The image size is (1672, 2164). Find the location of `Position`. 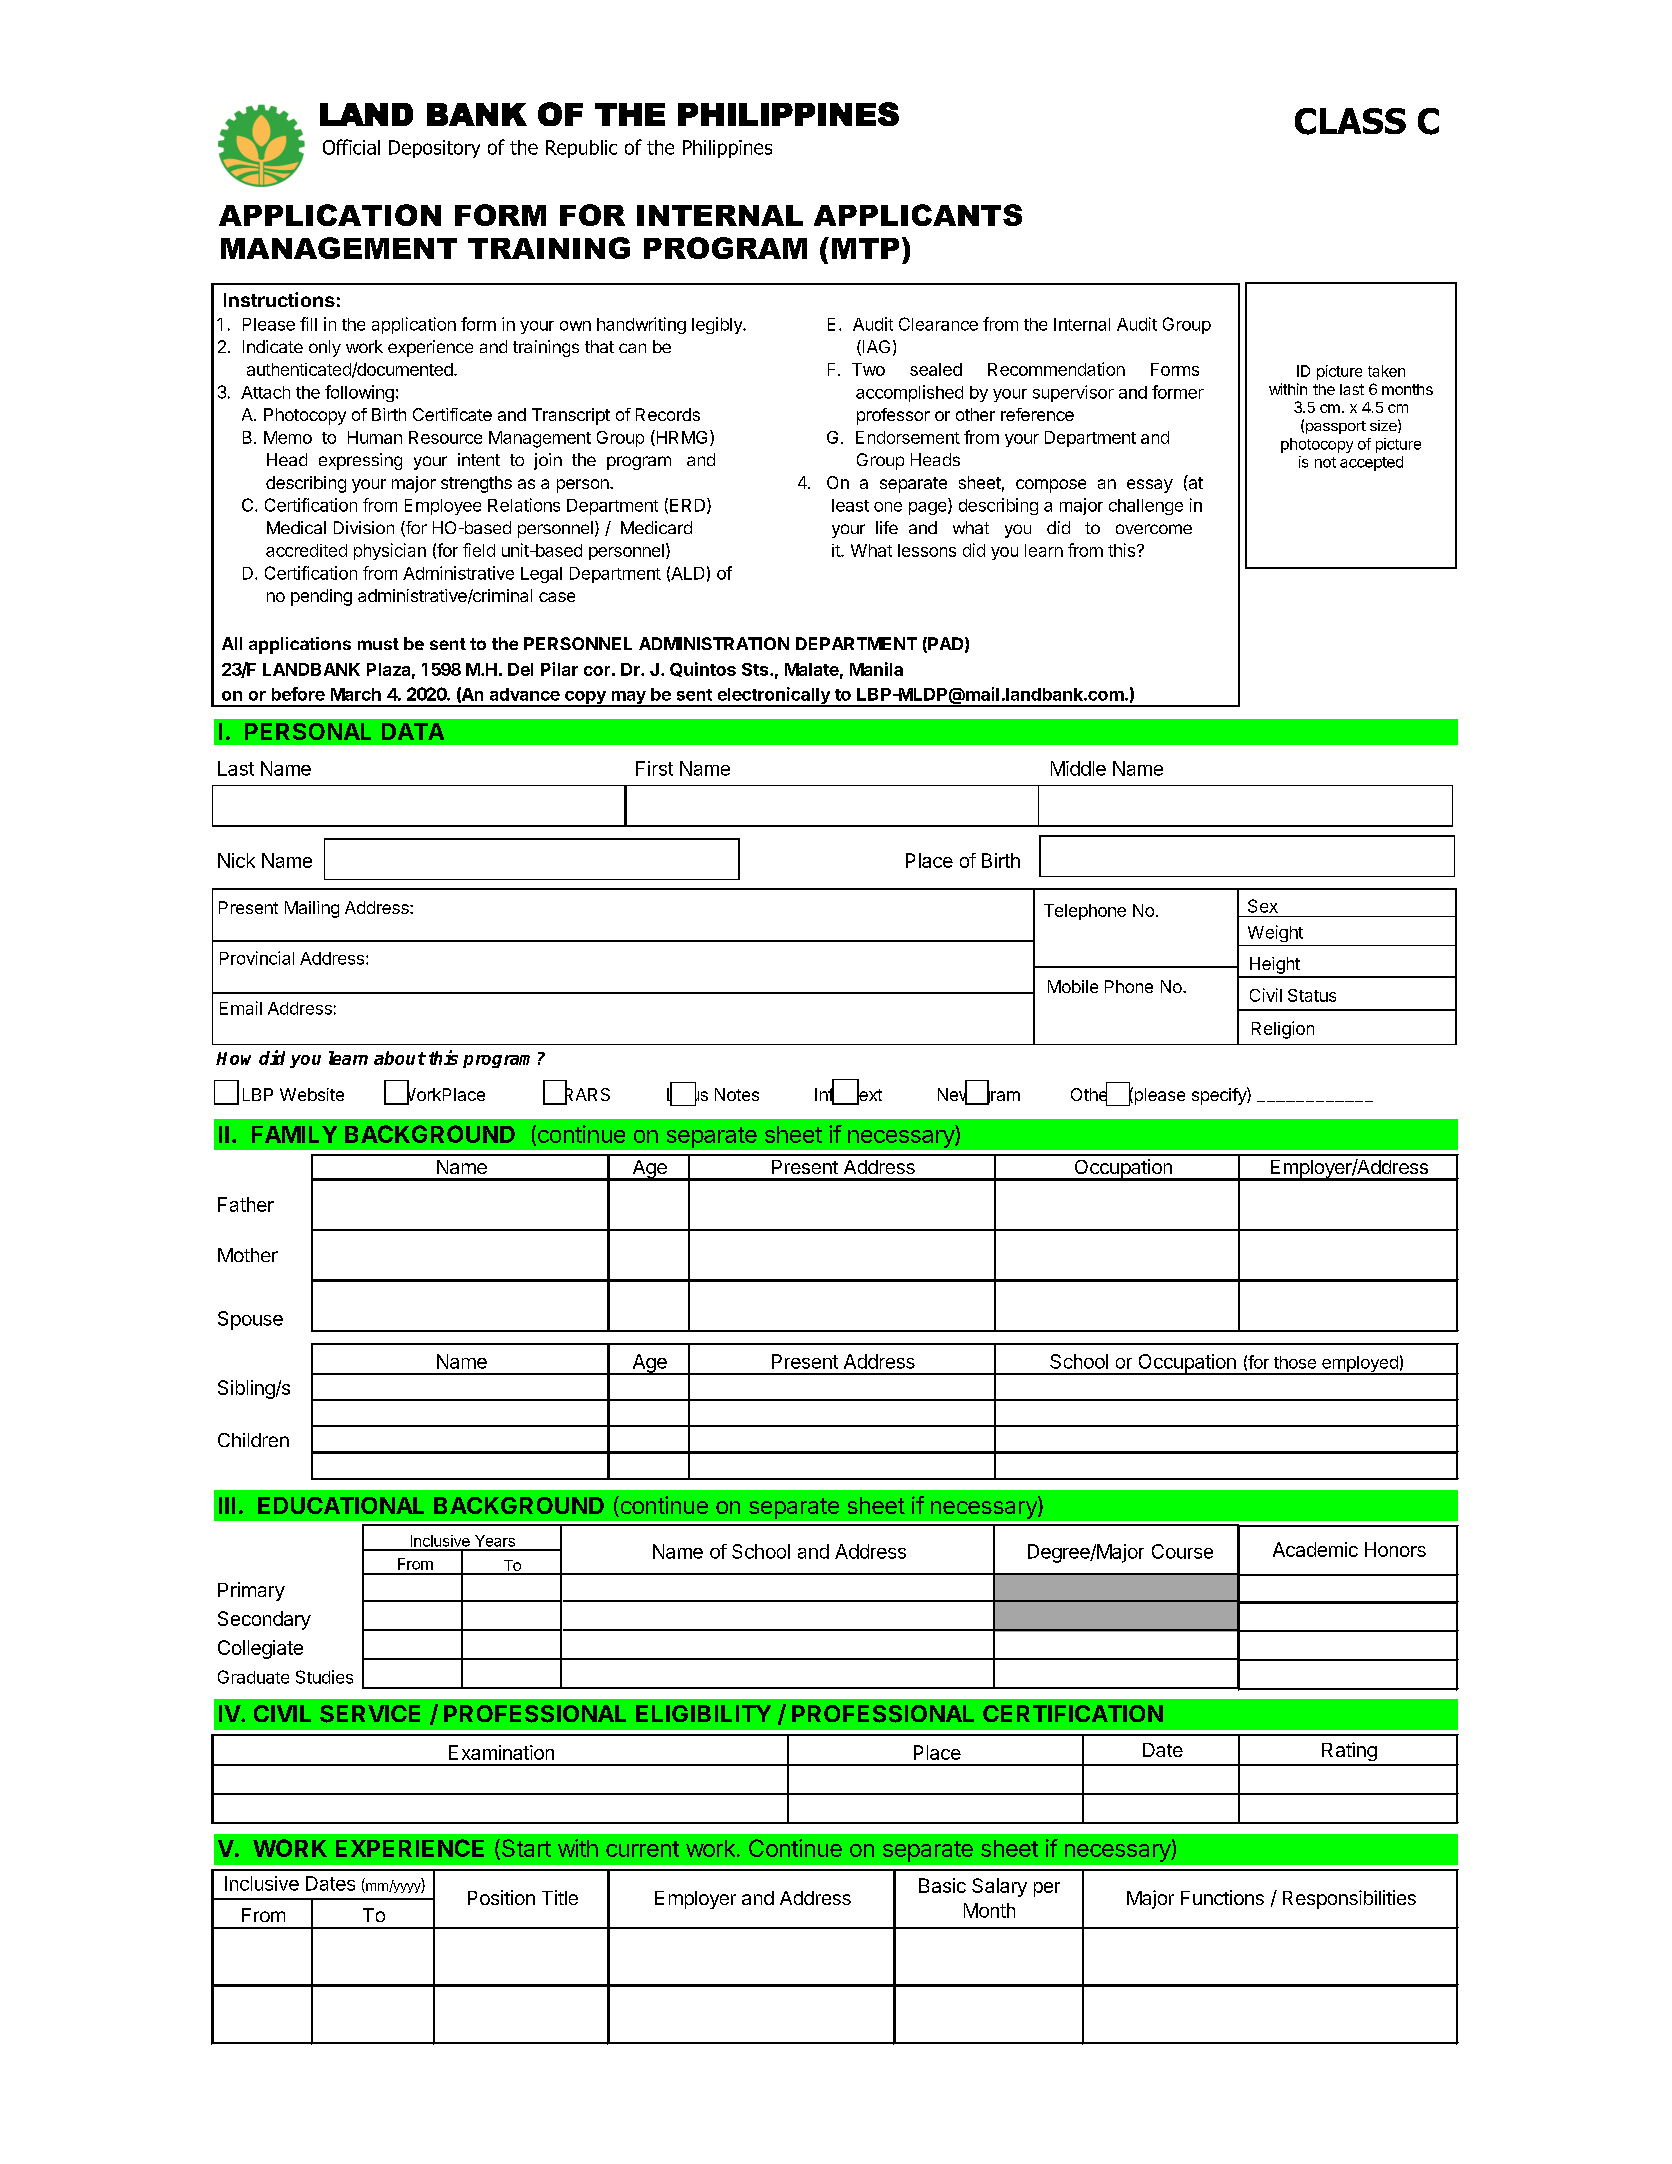

Position is located at coordinates (501, 1897).
